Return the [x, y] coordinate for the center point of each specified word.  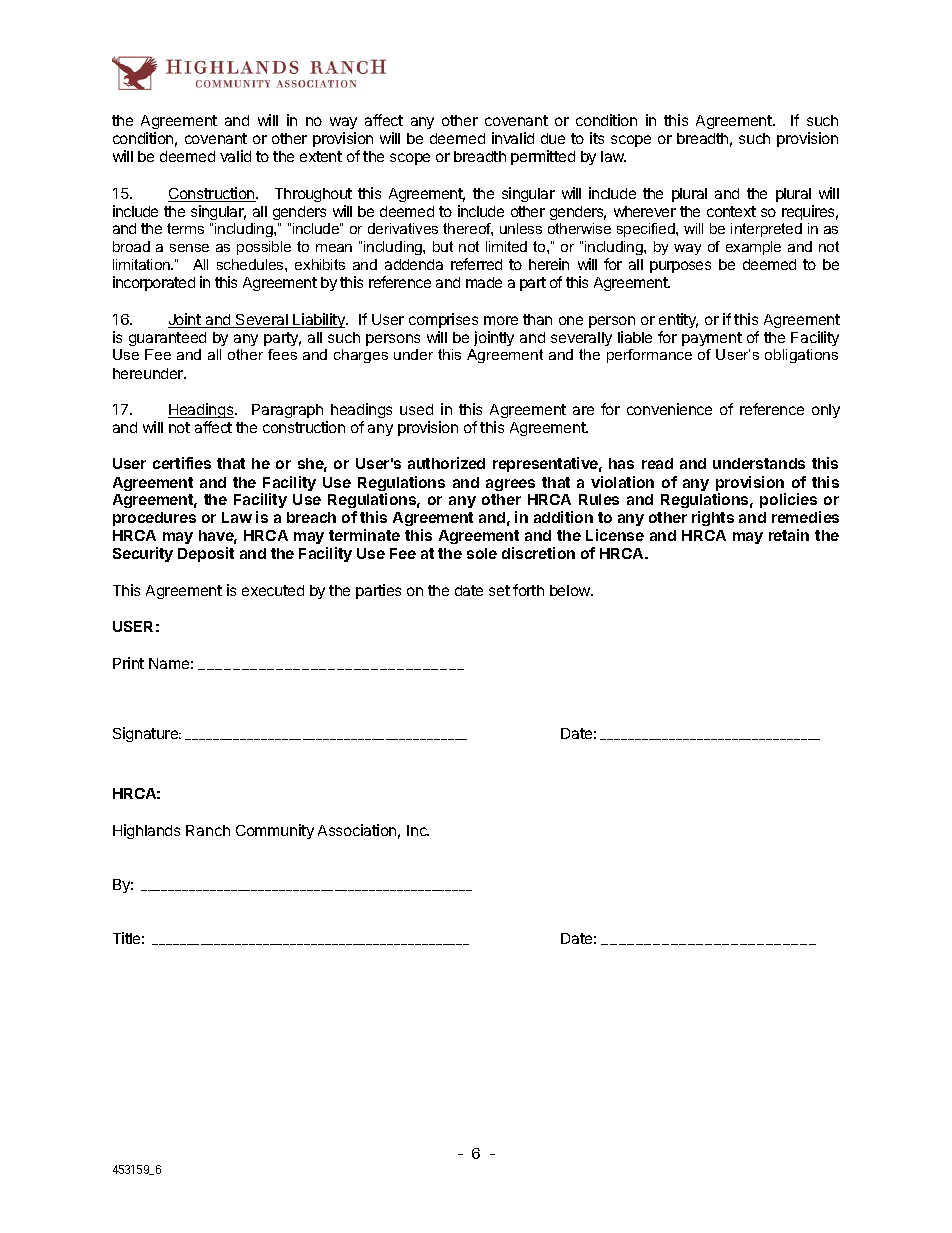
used [416, 409]
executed [273, 590]
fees [282, 354]
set [499, 590]
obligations [801, 356]
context [731, 211]
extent [321, 156]
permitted [543, 157]
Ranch [208, 830]
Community [275, 831]
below [571, 590]
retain [789, 535]
